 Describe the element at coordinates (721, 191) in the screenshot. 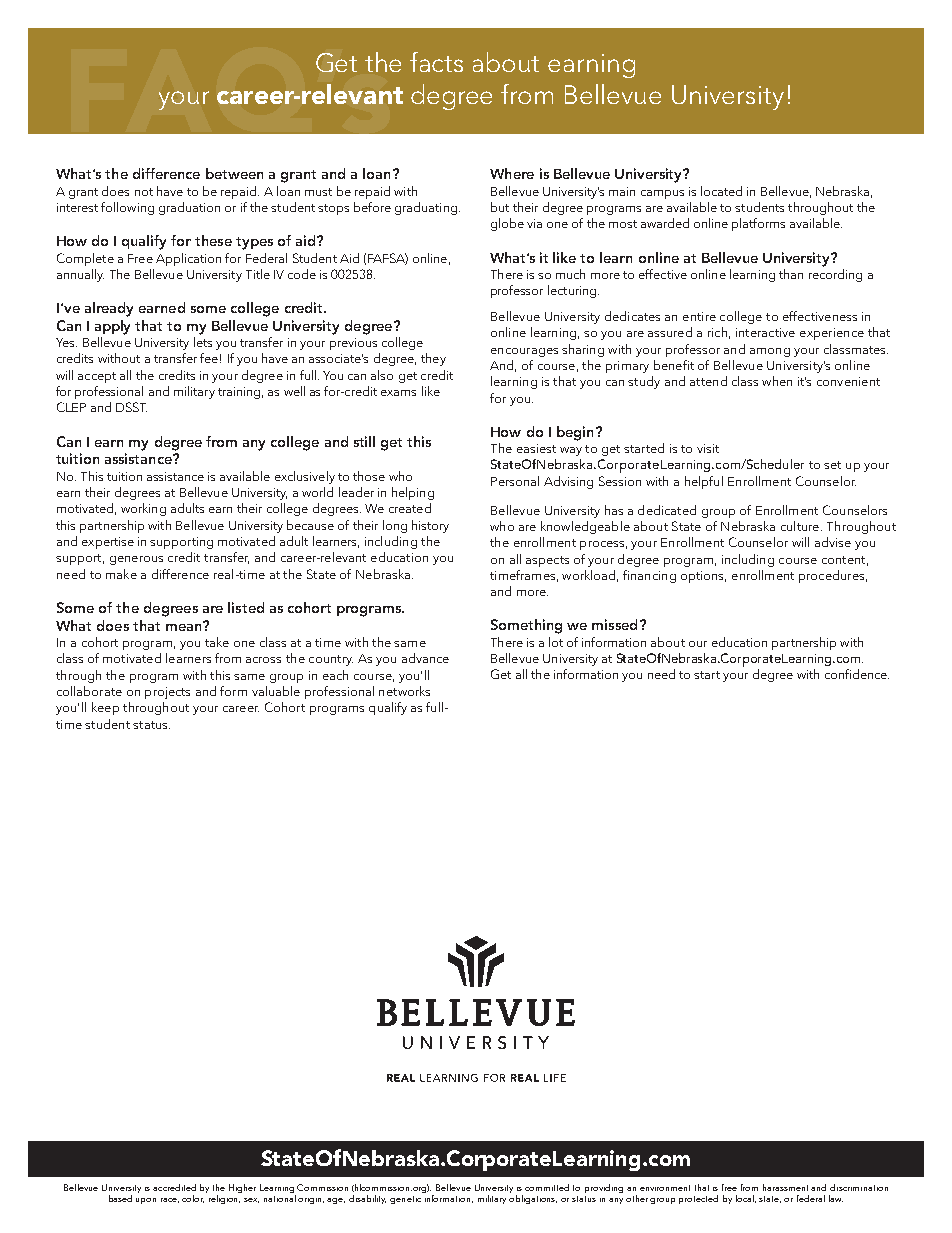

I see `located` at that location.
